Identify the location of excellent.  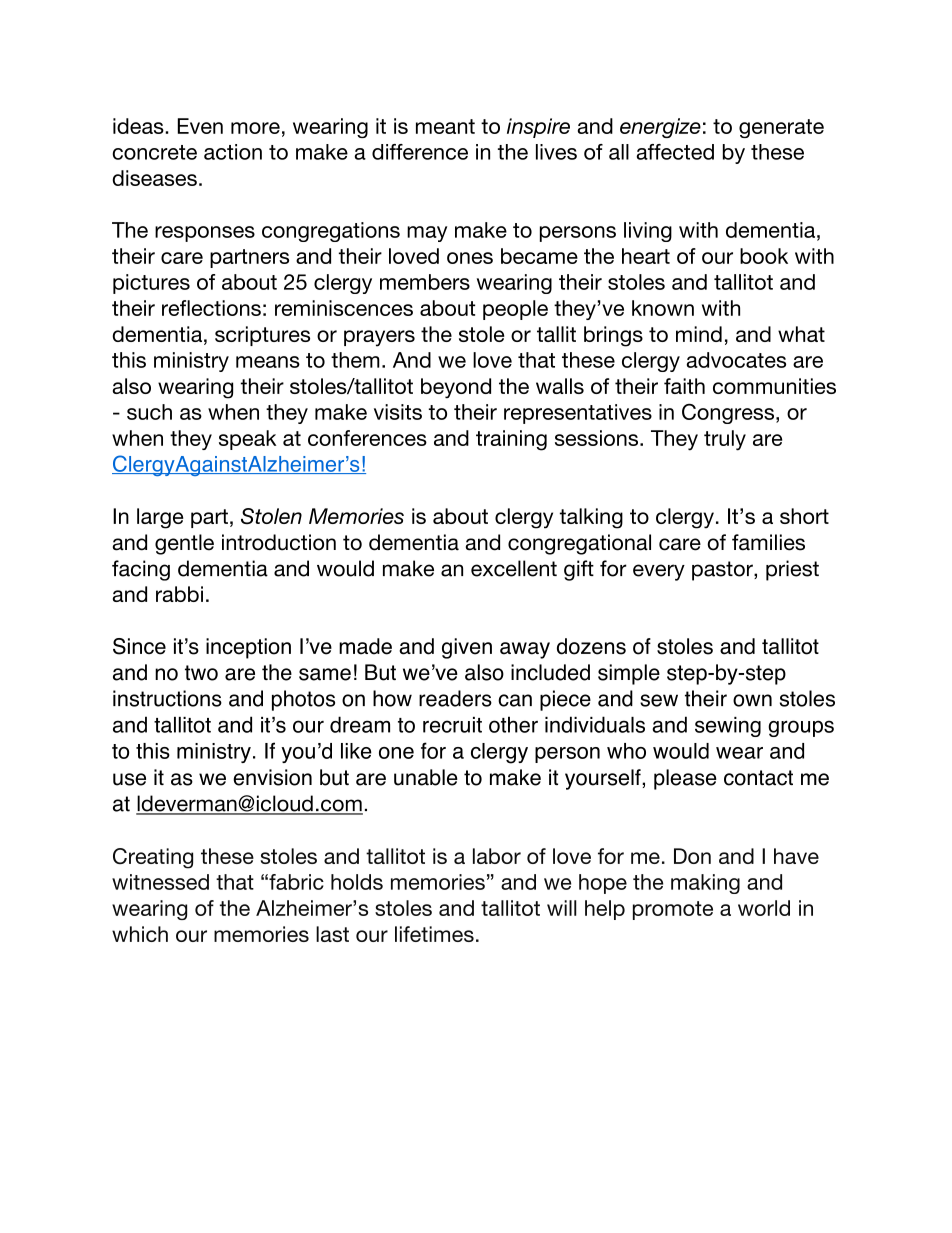
(514, 568).
